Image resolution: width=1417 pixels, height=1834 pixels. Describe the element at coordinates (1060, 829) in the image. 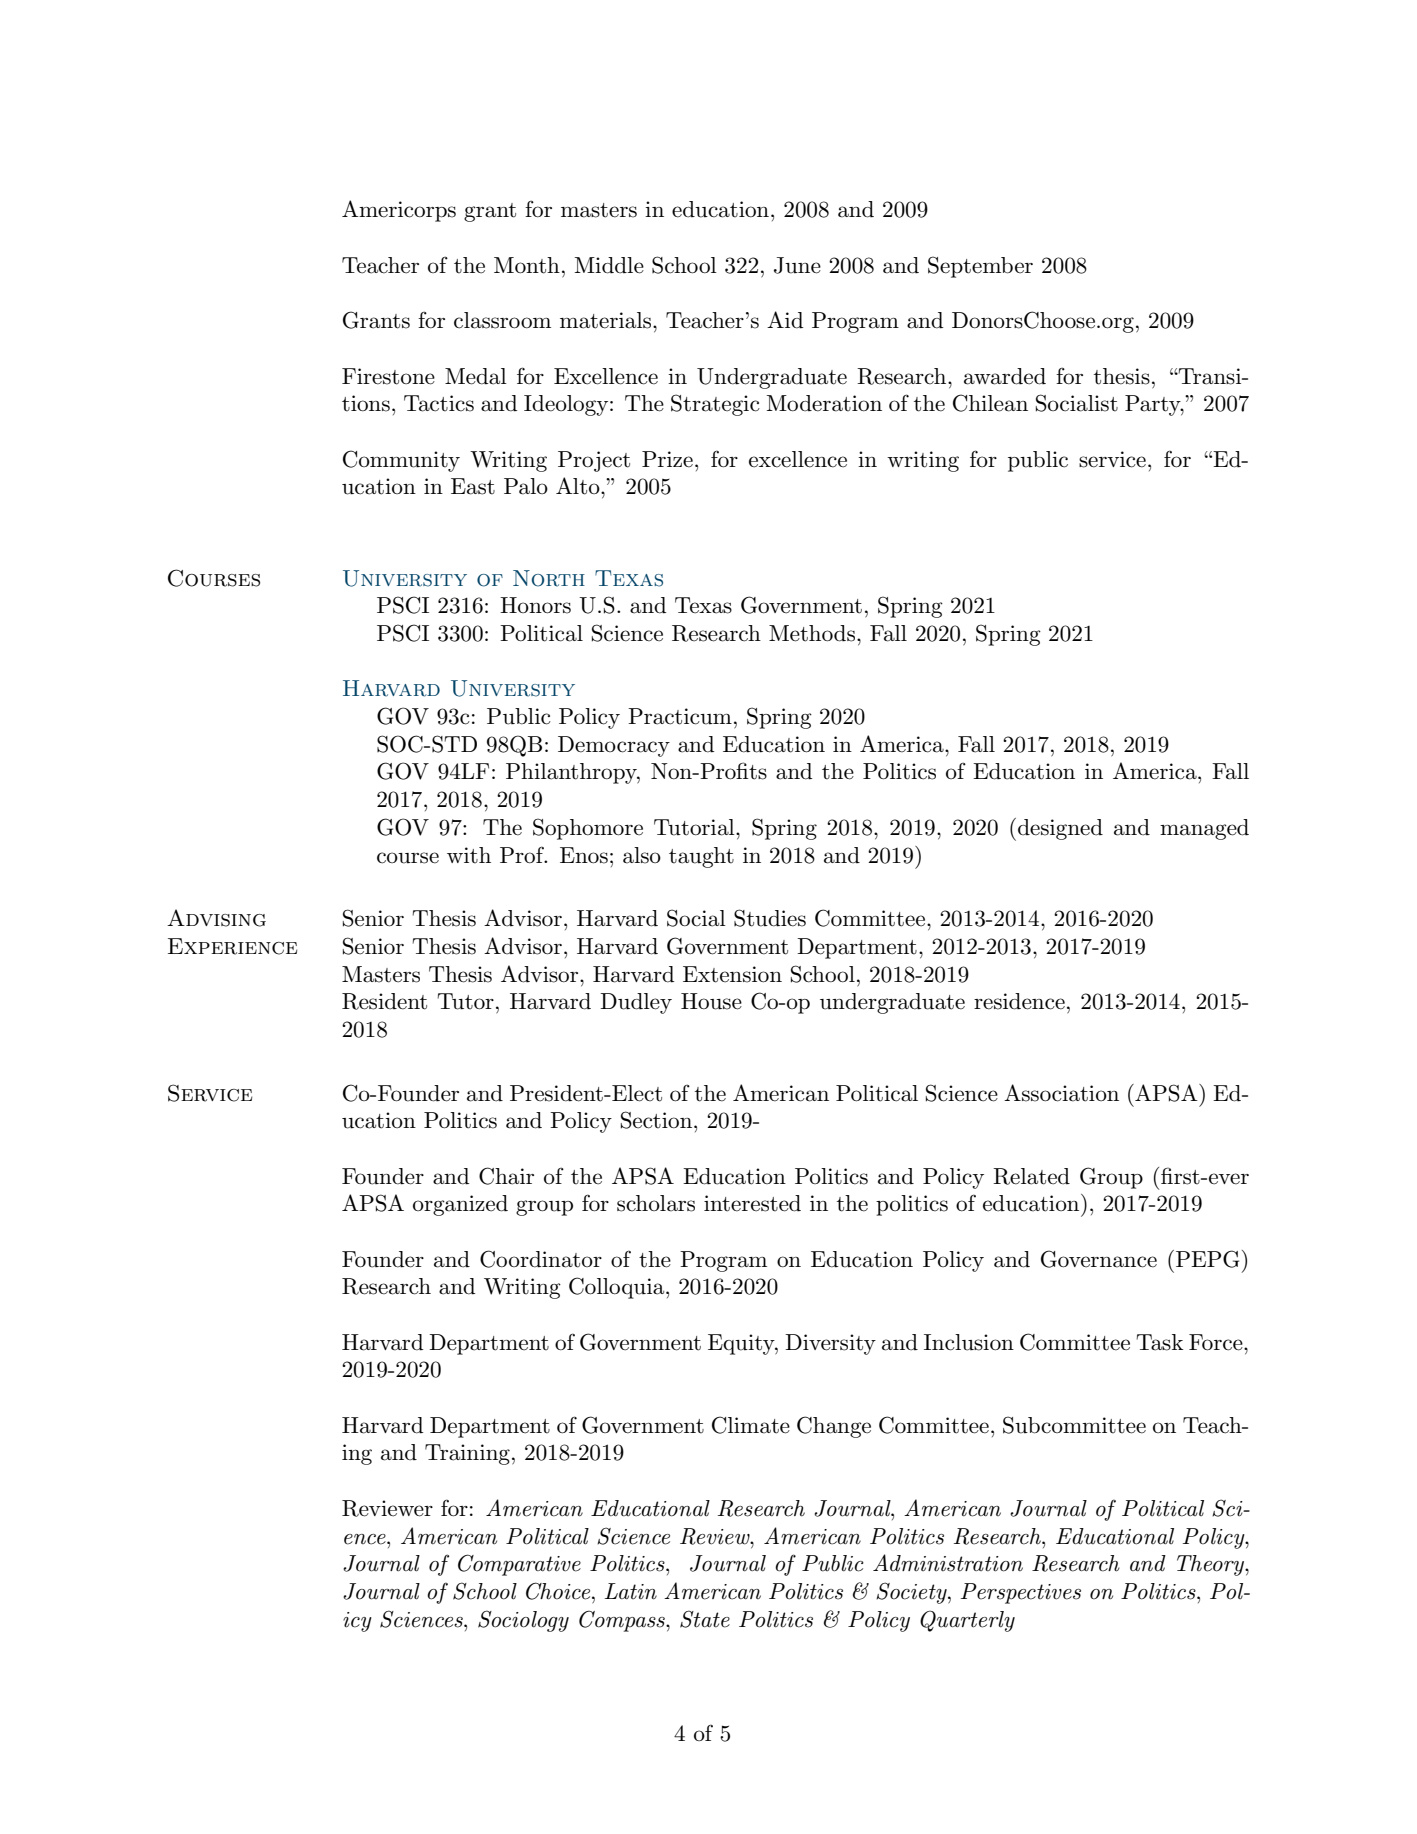

I see `designed` at that location.
